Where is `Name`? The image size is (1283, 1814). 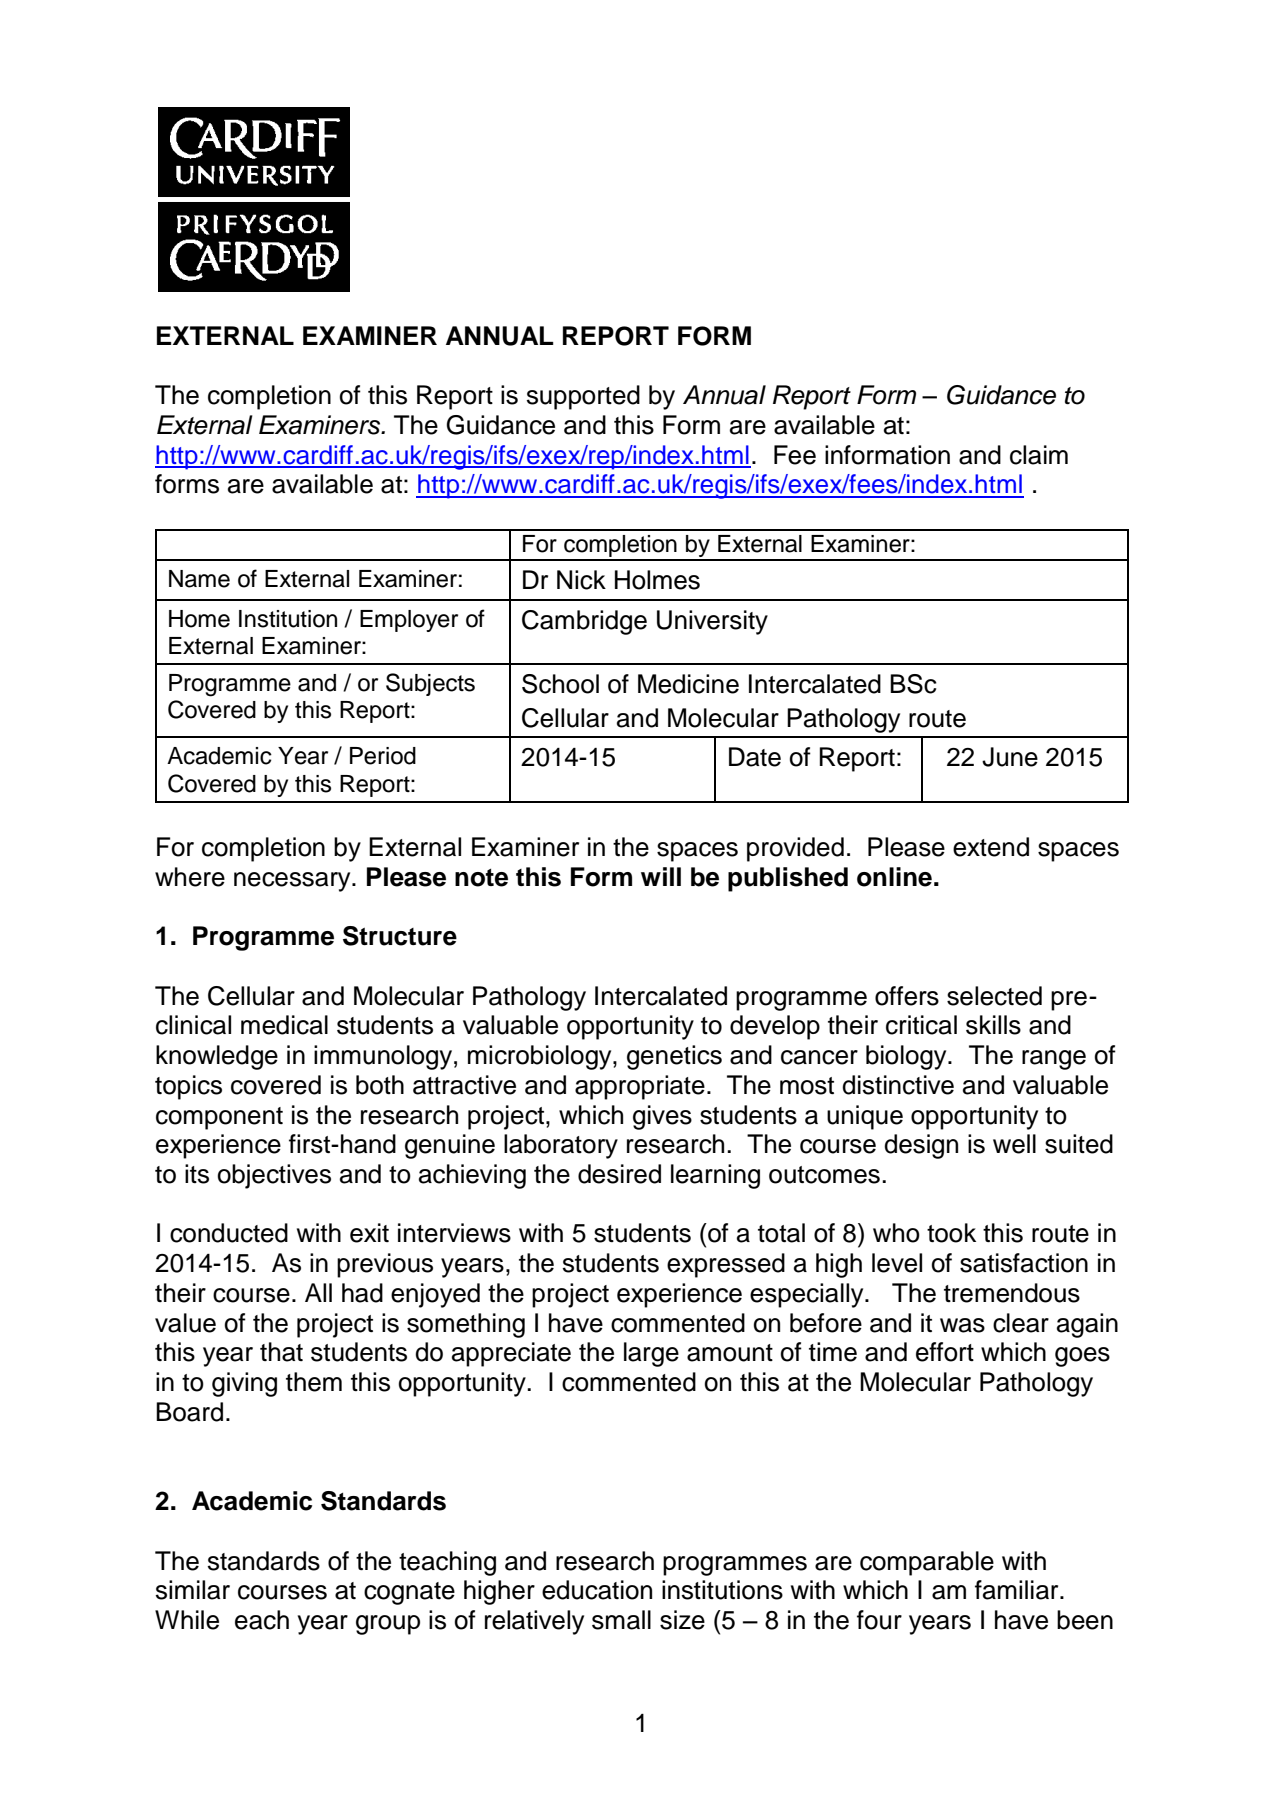
Name is located at coordinates (199, 579).
